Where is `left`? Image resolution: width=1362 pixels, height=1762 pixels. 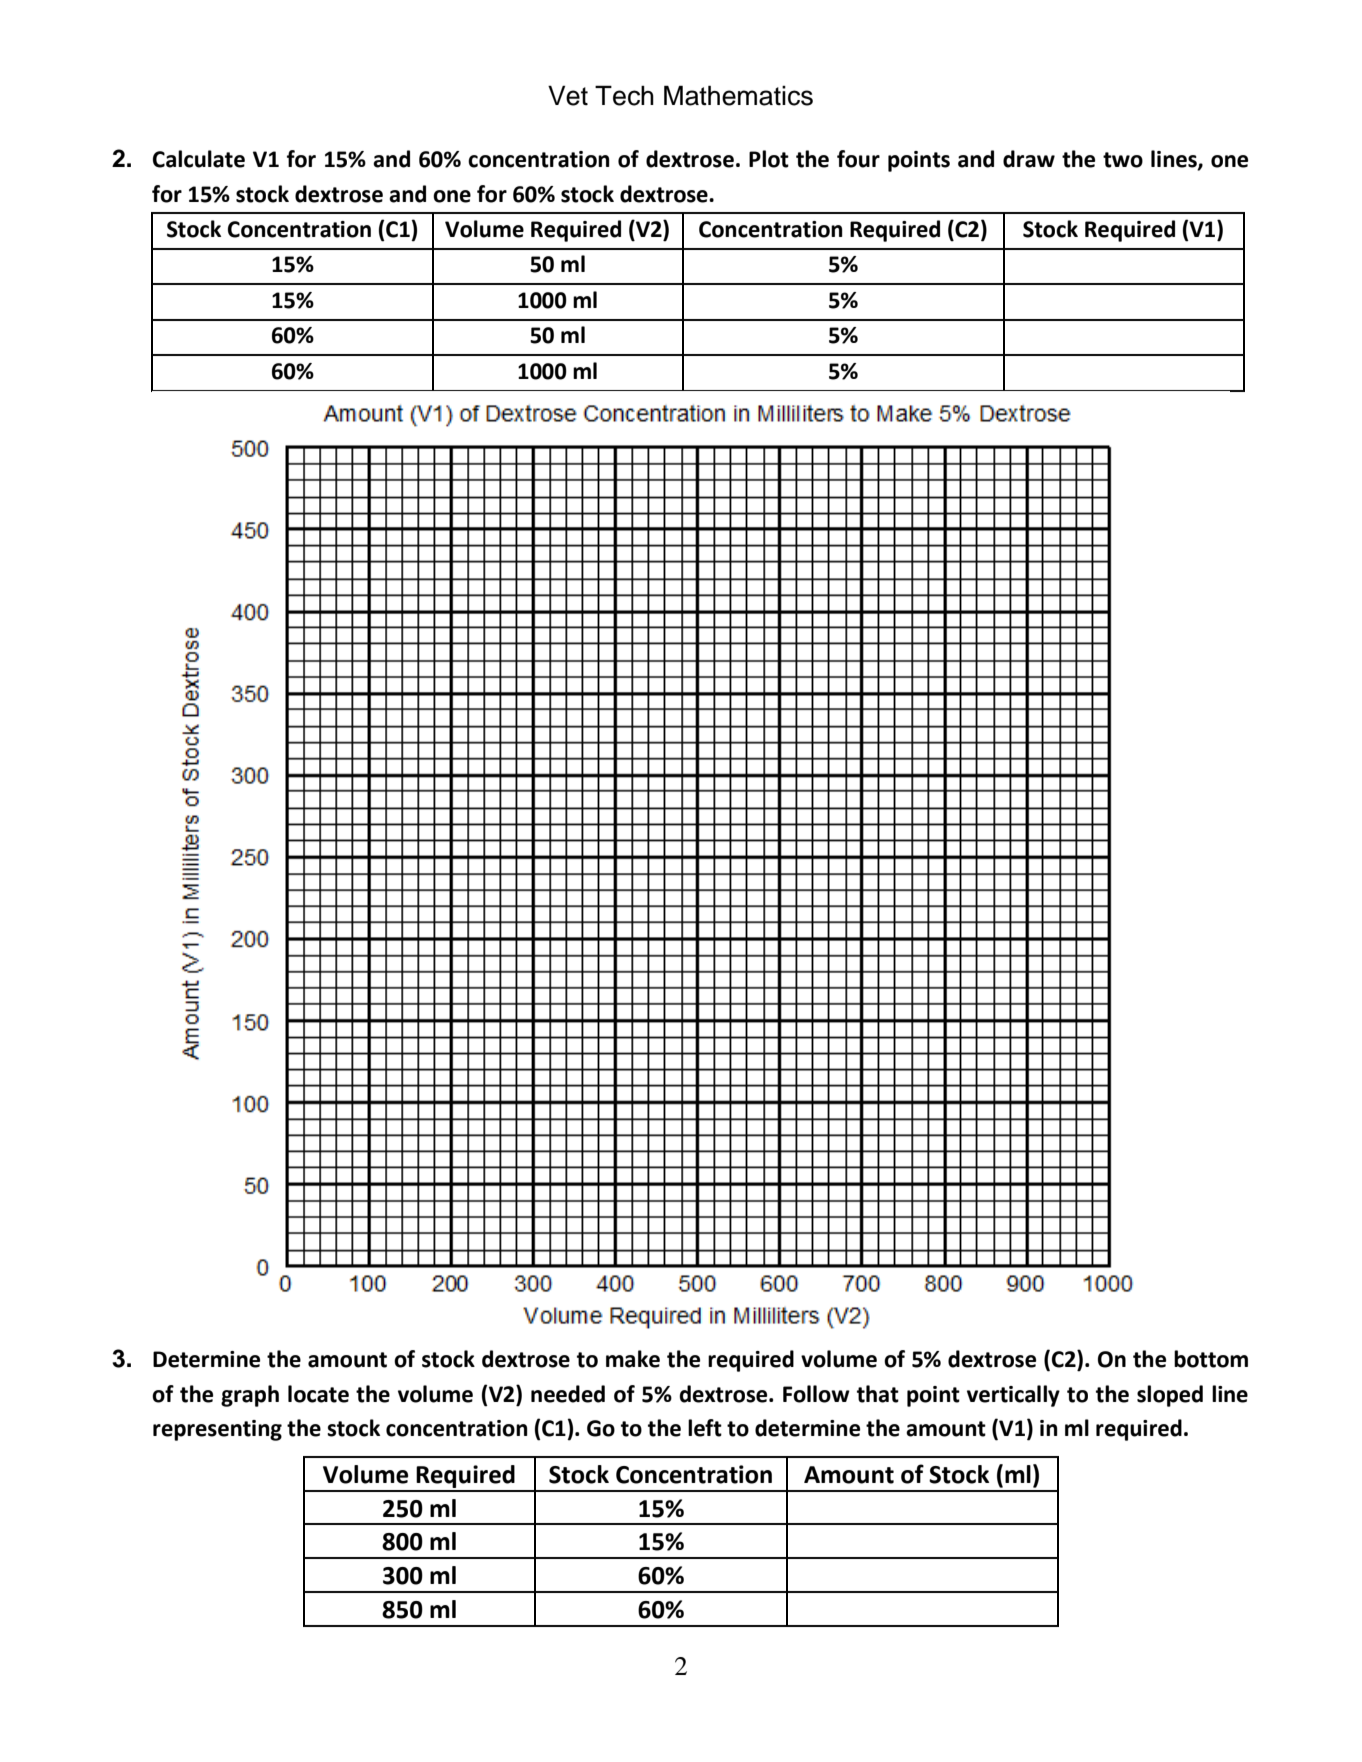
left is located at coordinates (705, 1428).
